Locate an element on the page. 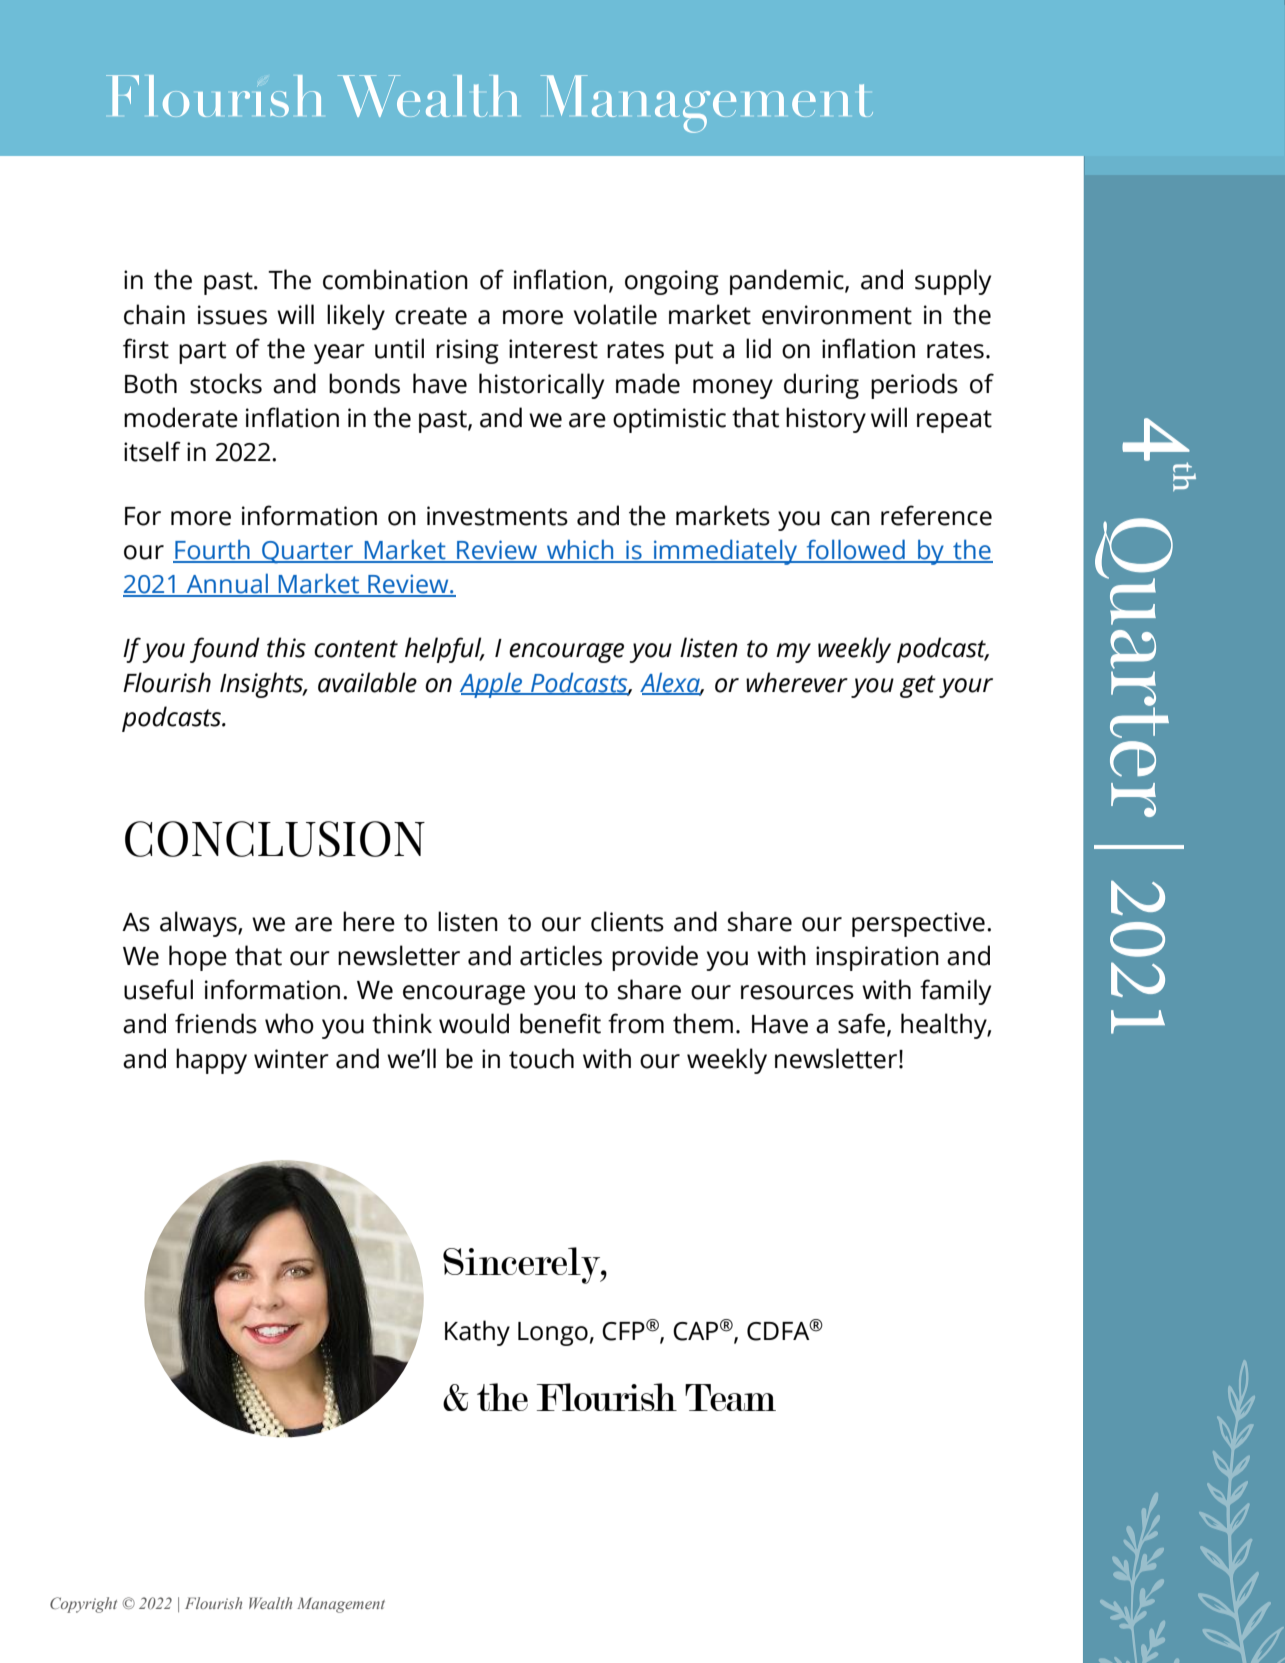 The width and height of the page is (1285, 1663). happy is located at coordinates (211, 1061).
